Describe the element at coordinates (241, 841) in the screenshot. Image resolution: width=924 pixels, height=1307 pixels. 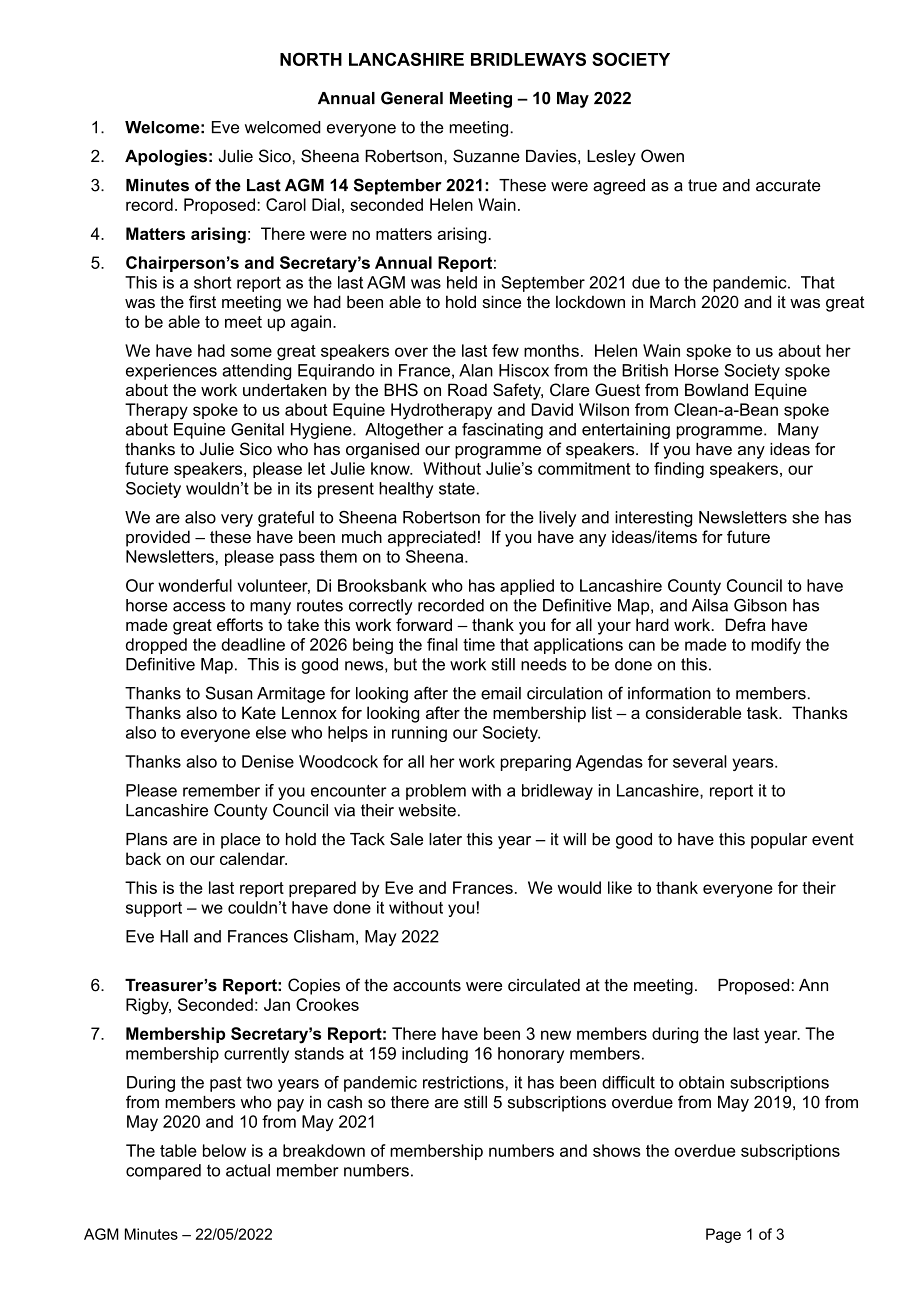
I see `place` at that location.
